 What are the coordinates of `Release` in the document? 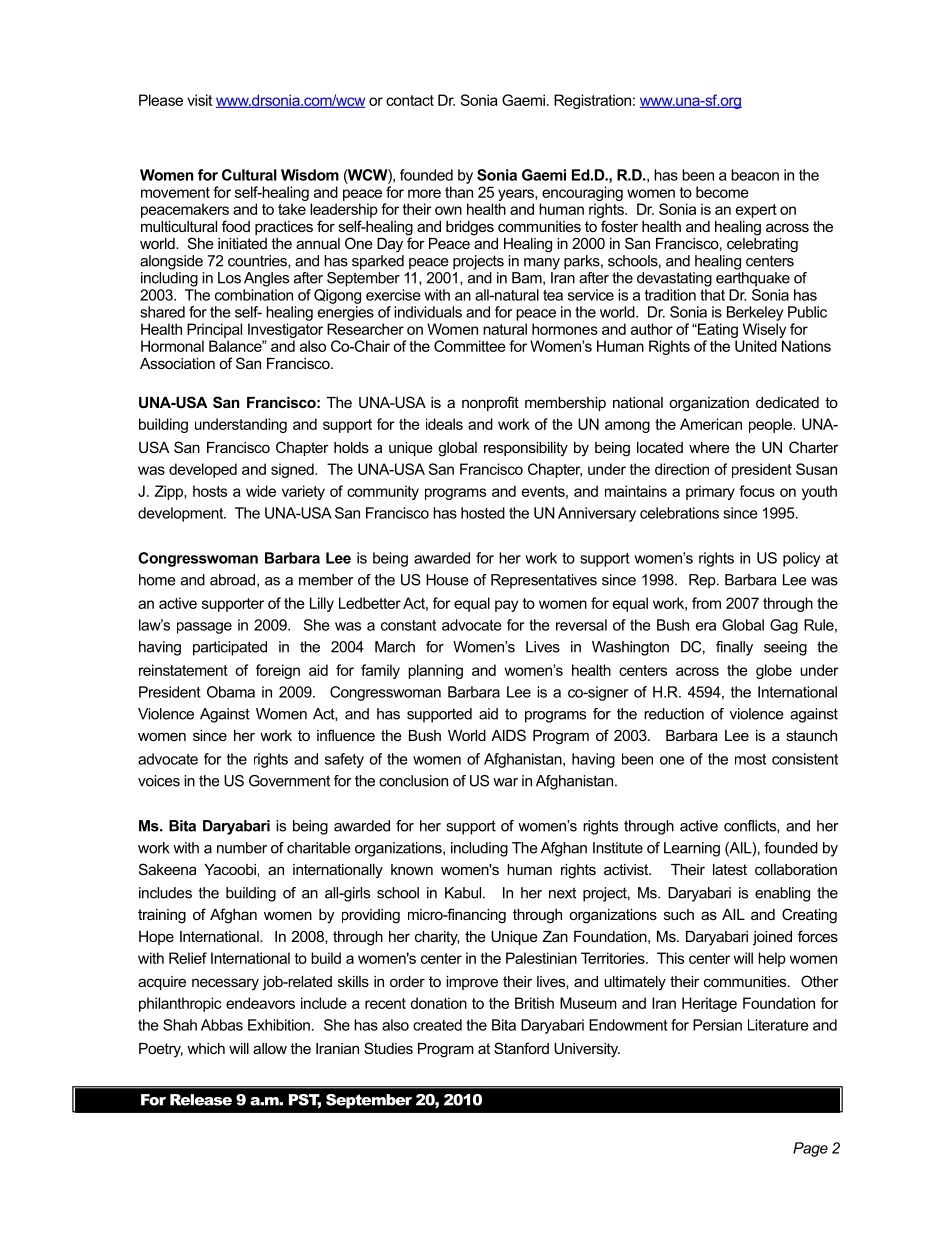 It's located at (201, 1100).
